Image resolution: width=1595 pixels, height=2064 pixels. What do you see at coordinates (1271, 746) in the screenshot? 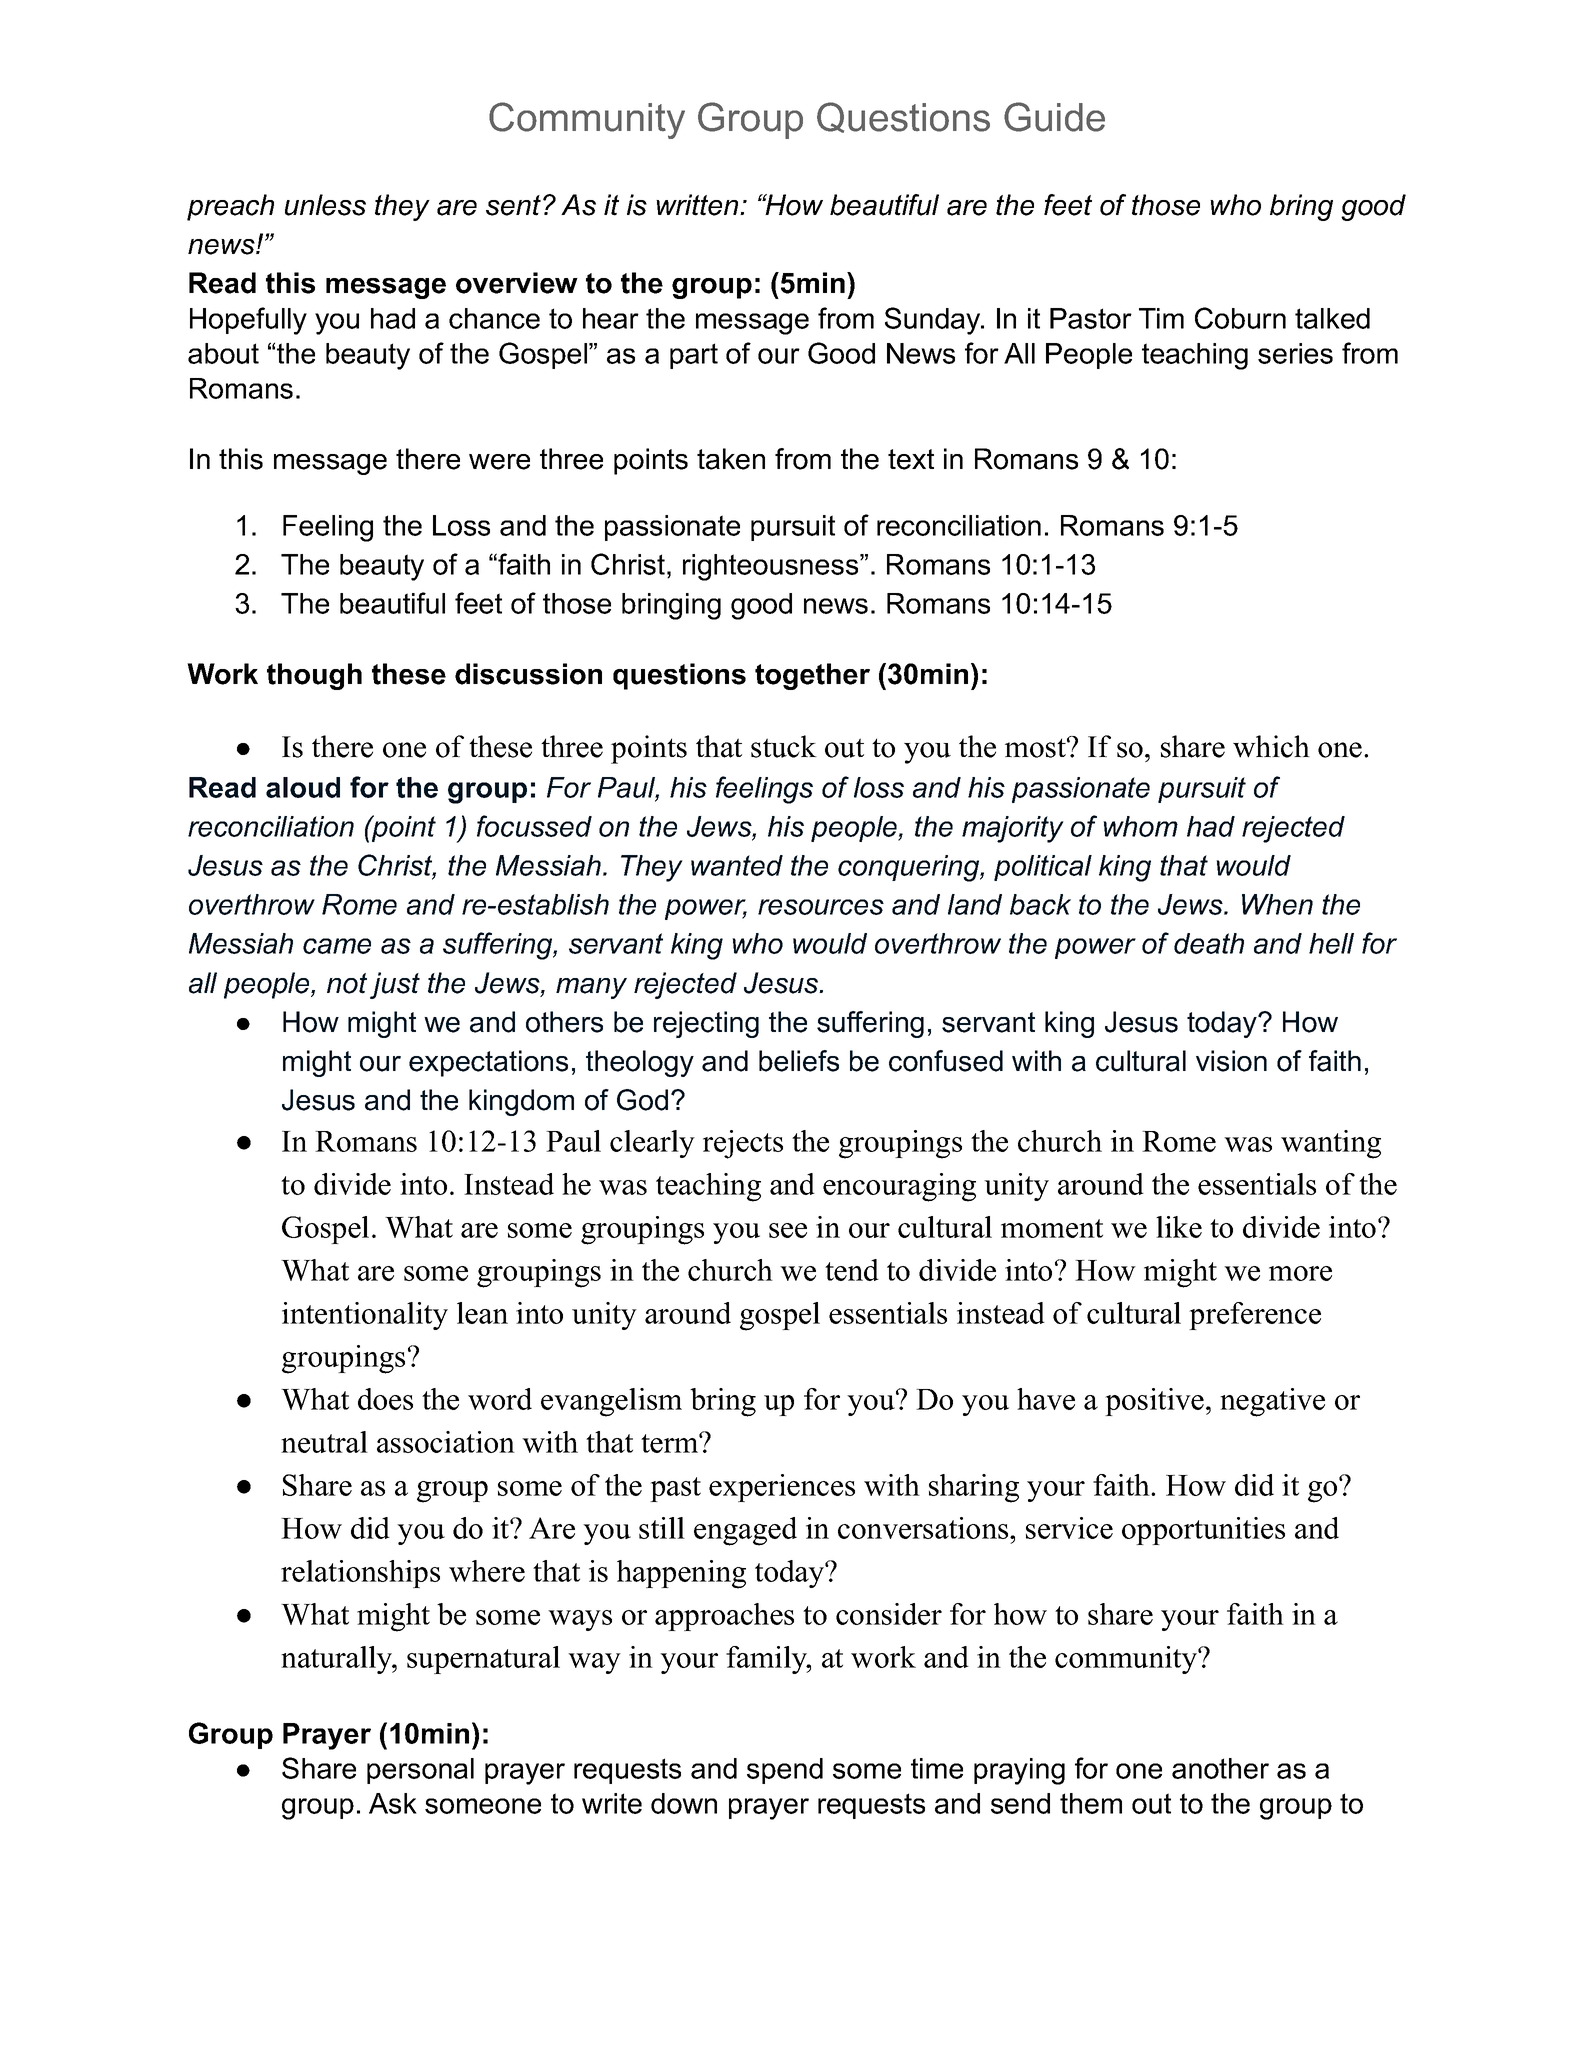
I see `which` at bounding box center [1271, 746].
